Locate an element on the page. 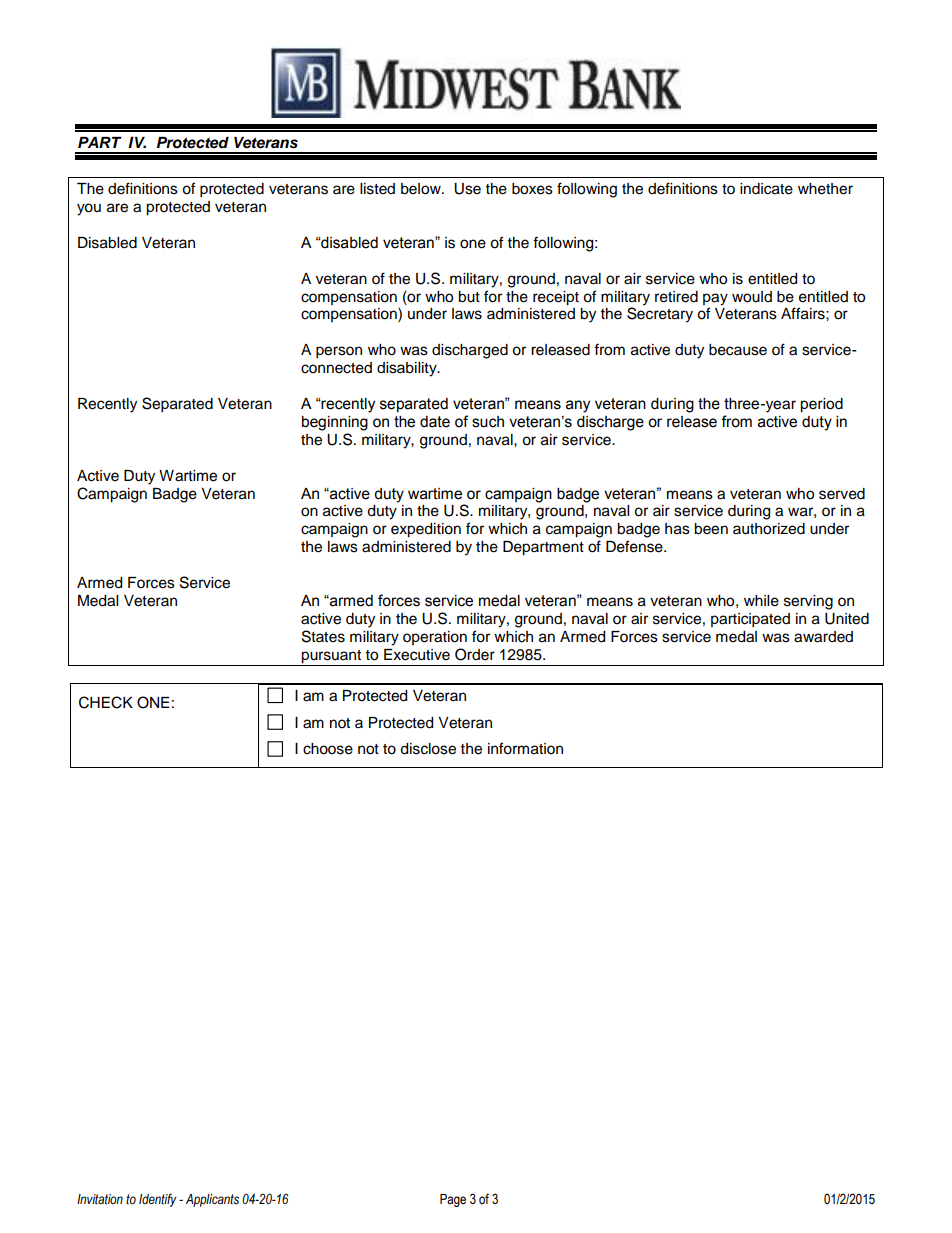 This image has height=1233, width=952. below is located at coordinates (422, 189).
